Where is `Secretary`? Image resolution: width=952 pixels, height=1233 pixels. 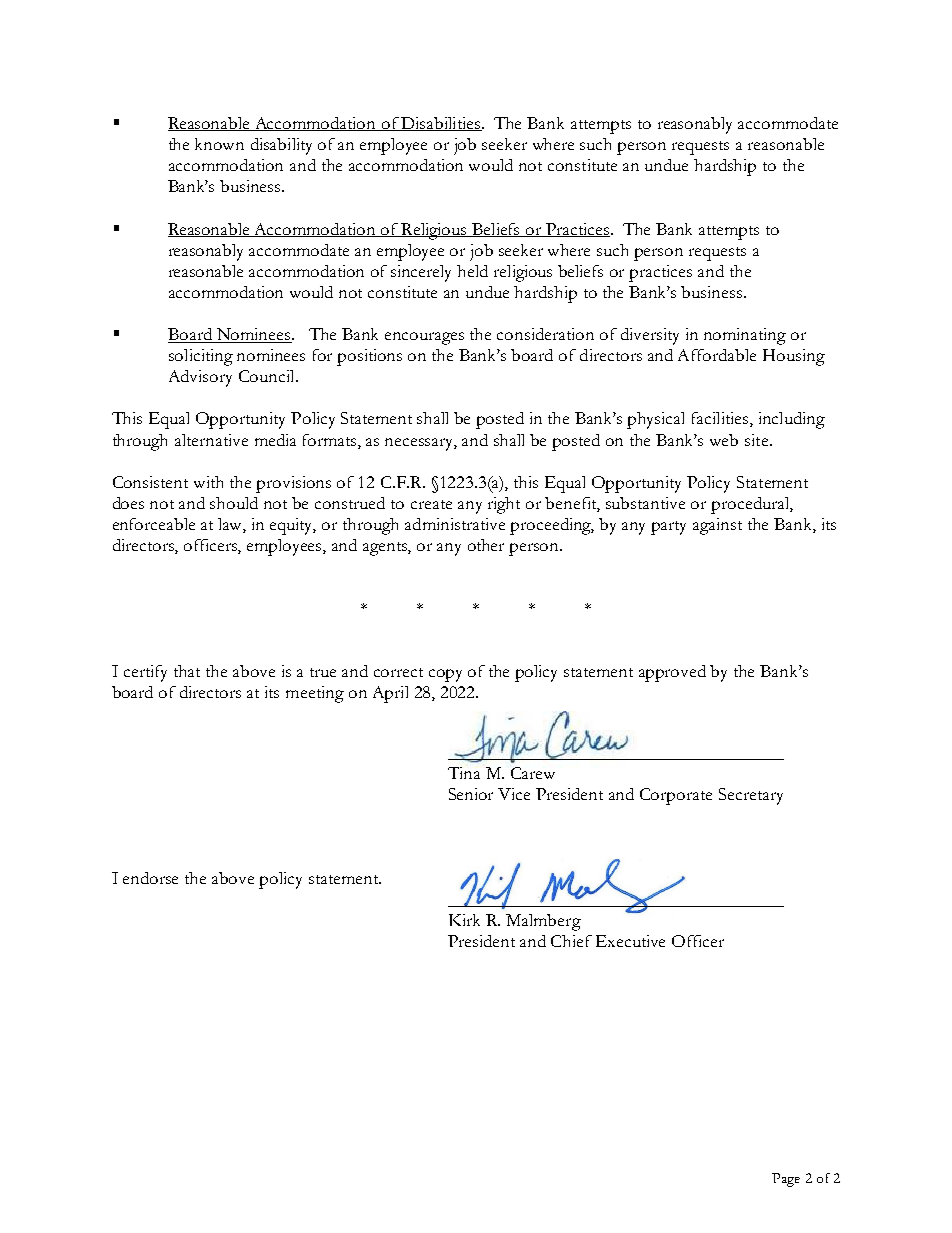 Secretary is located at coordinates (751, 796).
